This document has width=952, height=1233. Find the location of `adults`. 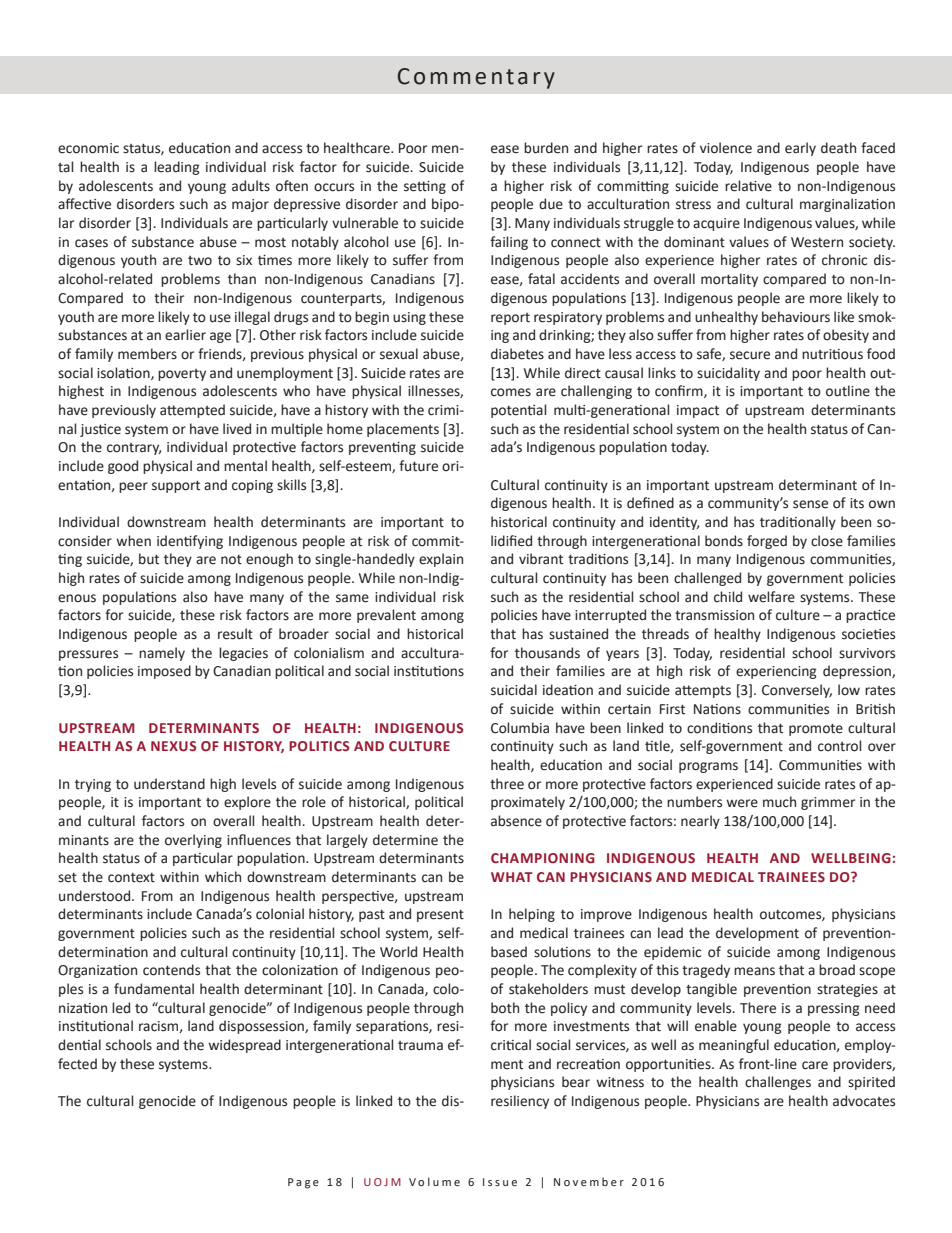

adults is located at coordinates (251, 186).
